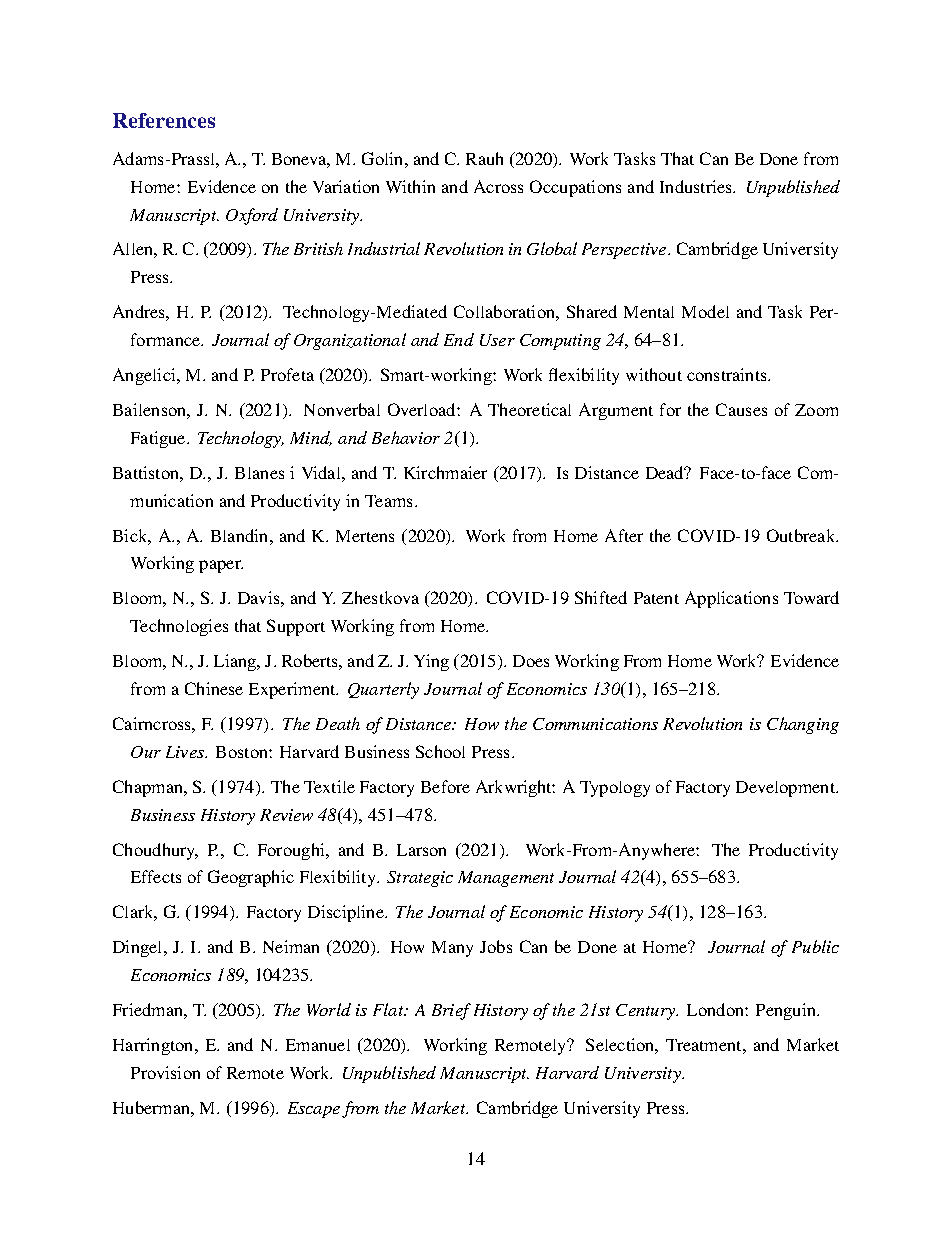  Describe the element at coordinates (786, 789) in the screenshot. I see `Development` at that location.
